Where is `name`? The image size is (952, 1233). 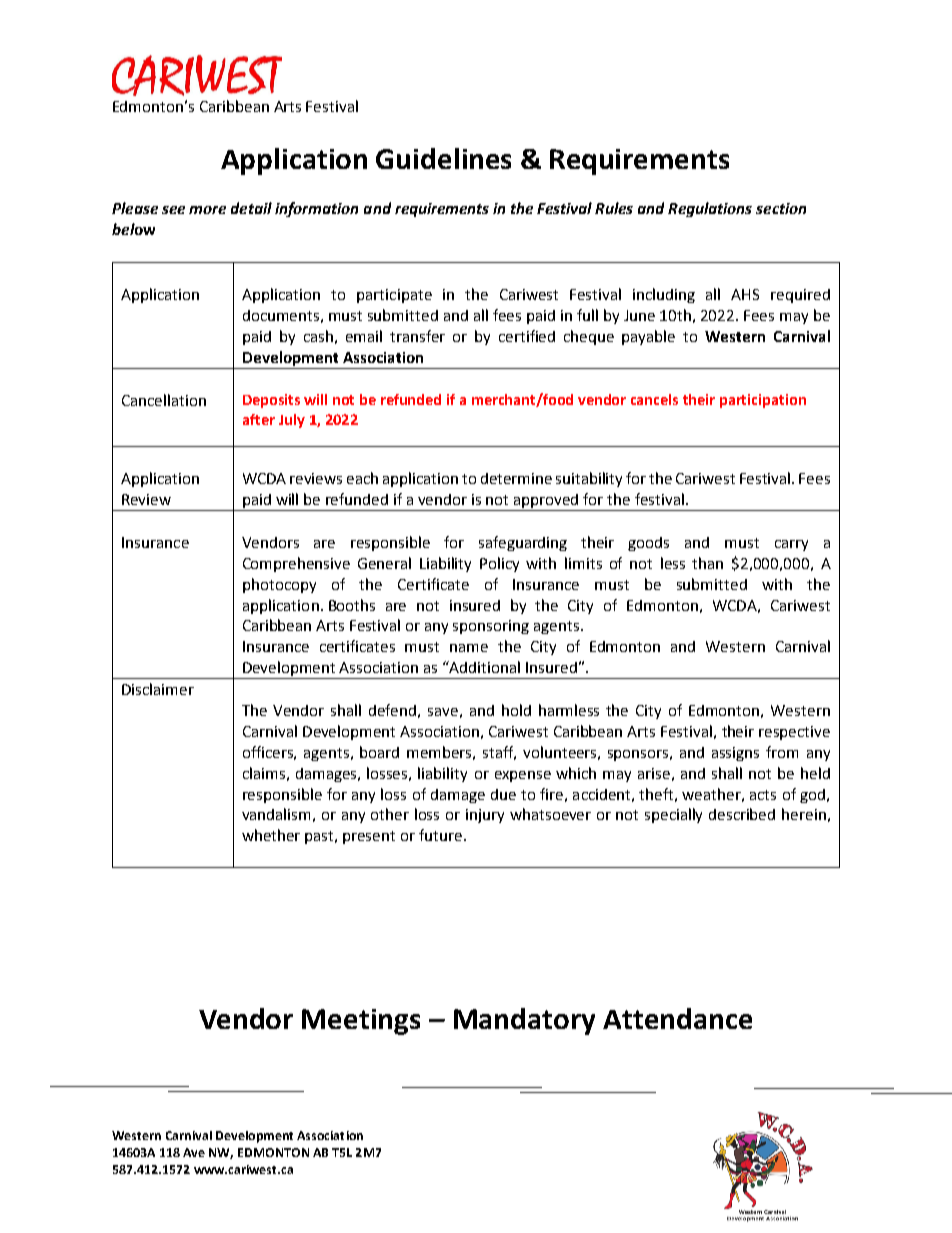 name is located at coordinates (469, 648).
